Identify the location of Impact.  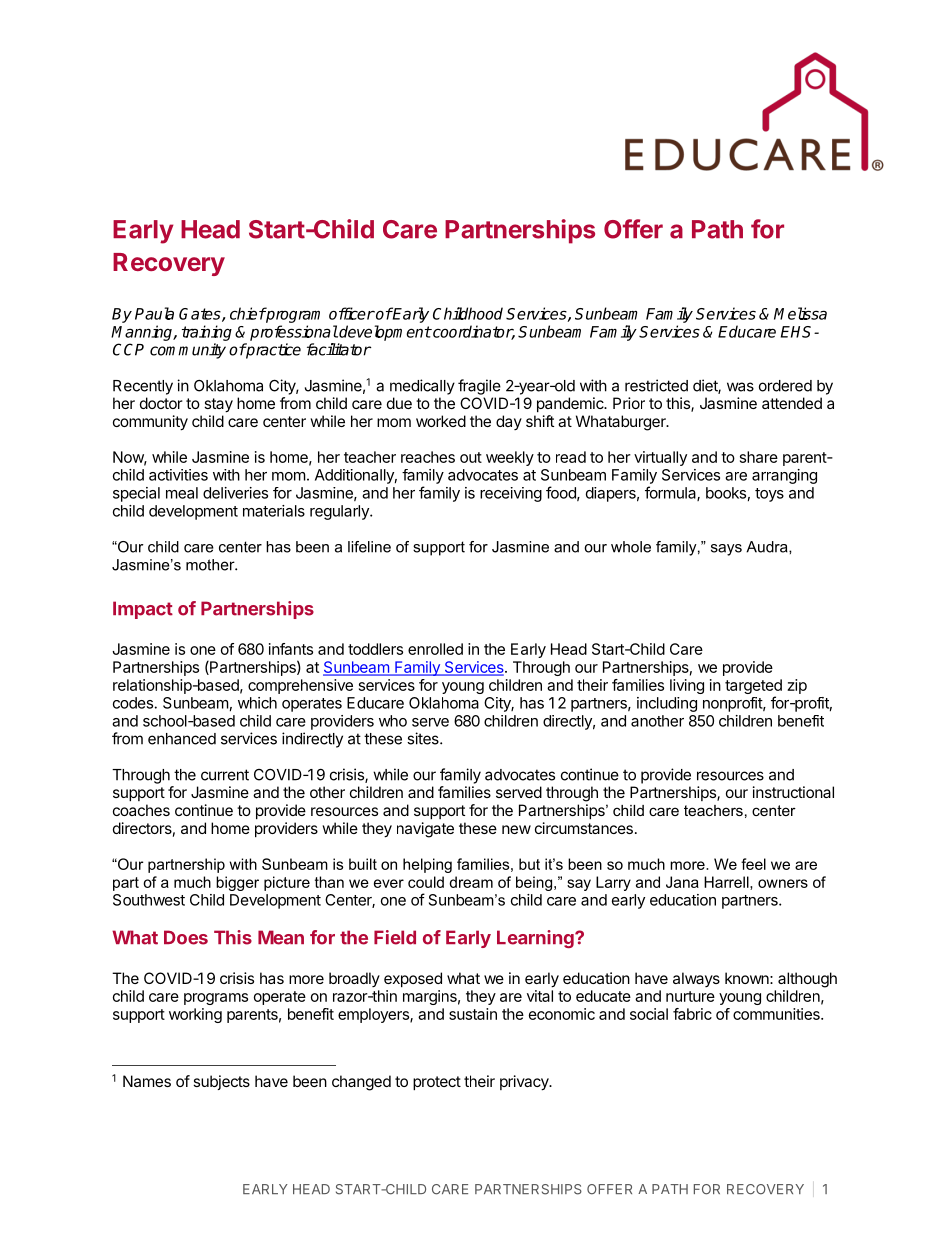
(143, 610).
